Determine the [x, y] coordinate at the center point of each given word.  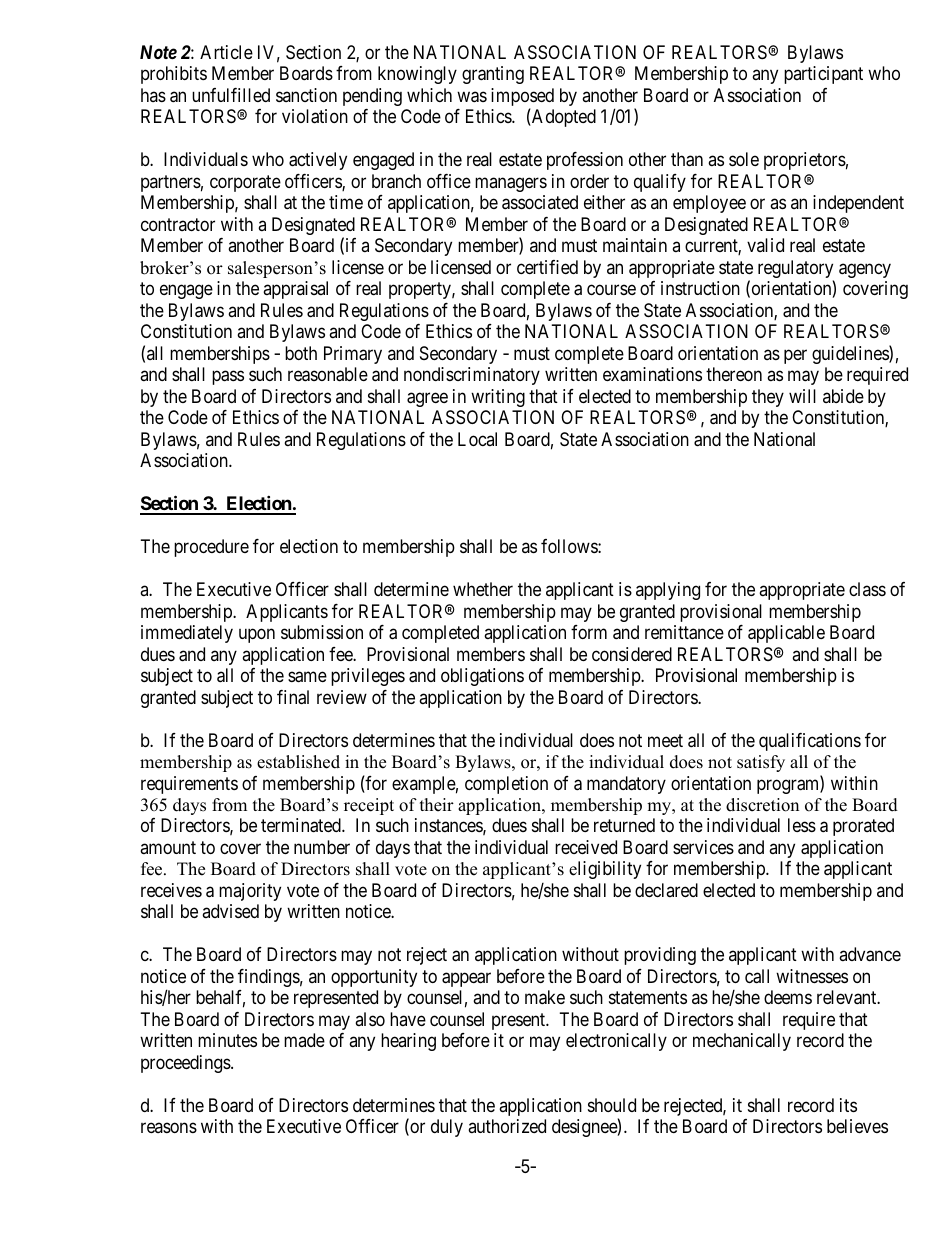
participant [823, 75]
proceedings [186, 1064]
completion [506, 785]
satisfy [761, 763]
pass [228, 378]
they [768, 398]
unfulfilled [231, 95]
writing [498, 398]
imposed [522, 98]
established [298, 762]
